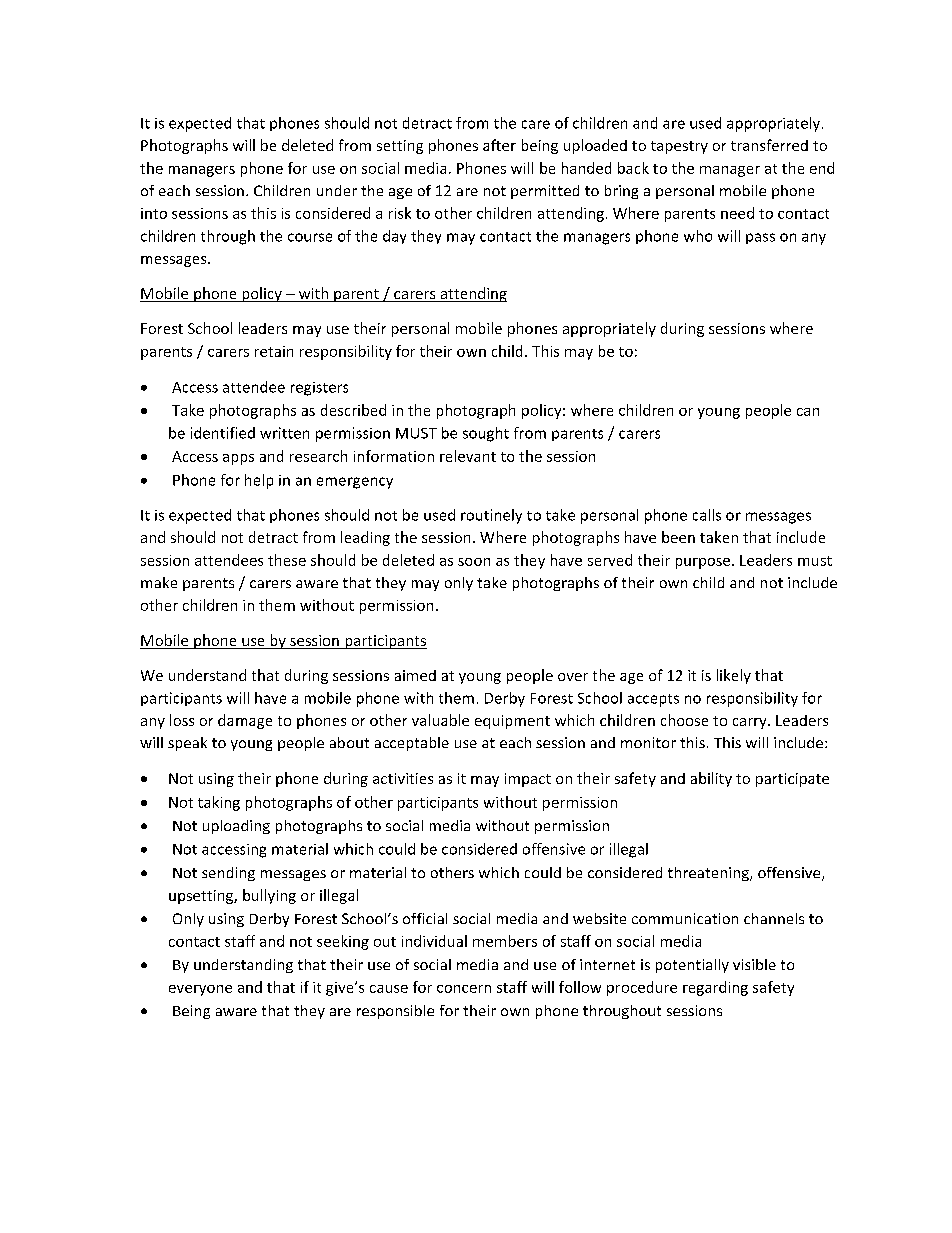 The height and width of the image is (1233, 952). What do you see at coordinates (751, 723) in the image?
I see `carry` at bounding box center [751, 723].
